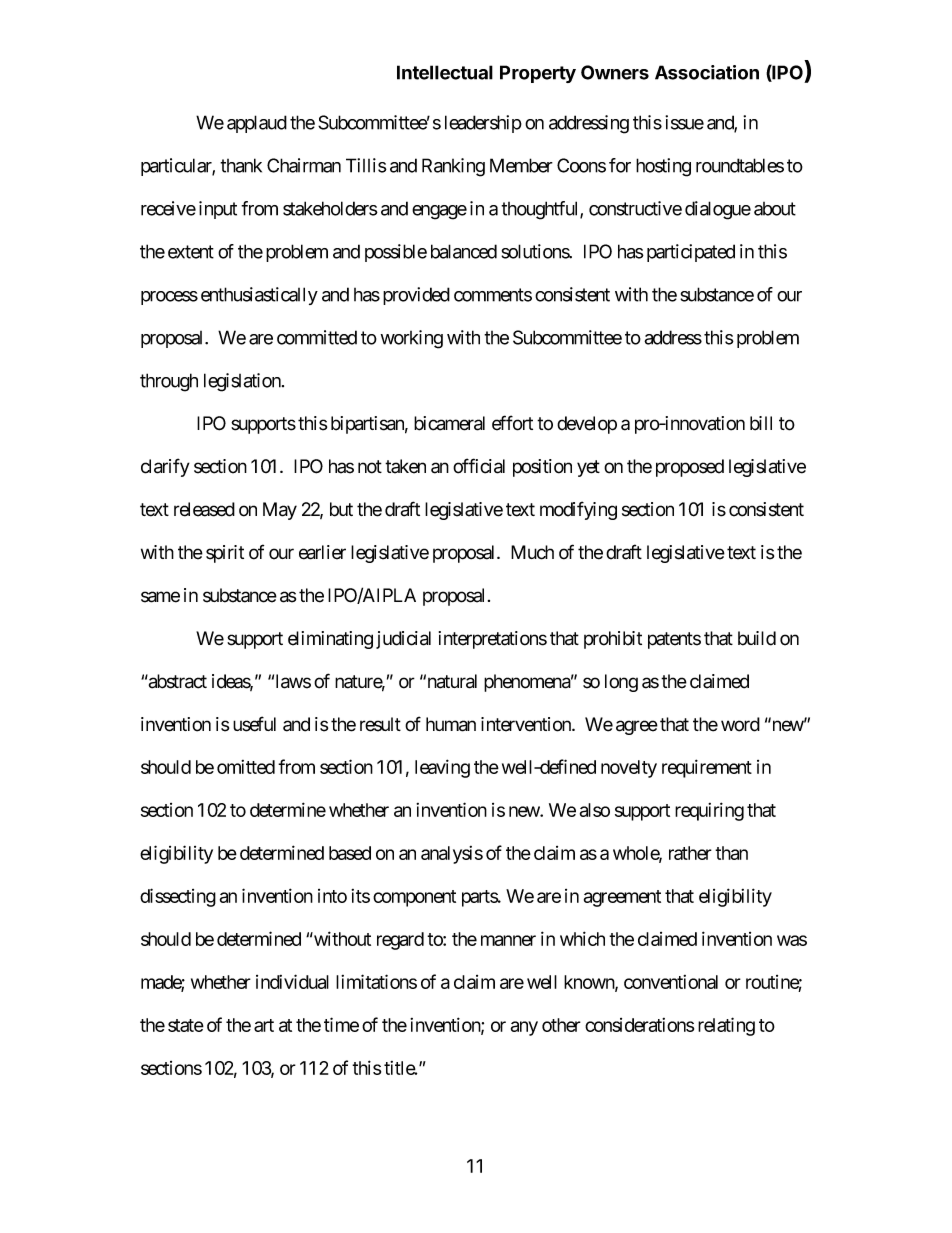 The width and height of the screenshot is (952, 1233). Describe the element at coordinates (225, 554) in the screenshot. I see `spirit` at that location.
